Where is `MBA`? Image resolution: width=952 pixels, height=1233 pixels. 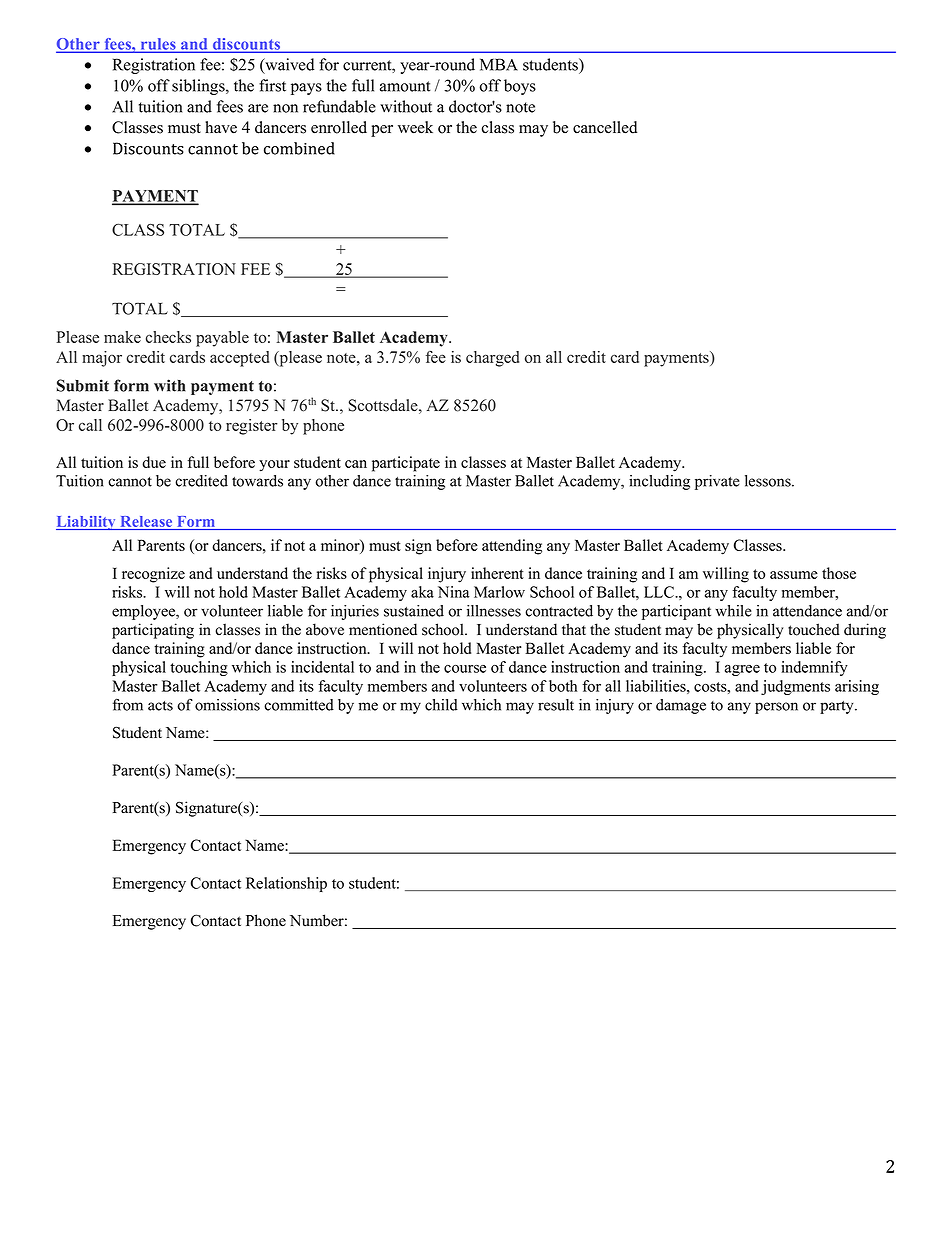 MBA is located at coordinates (499, 64).
